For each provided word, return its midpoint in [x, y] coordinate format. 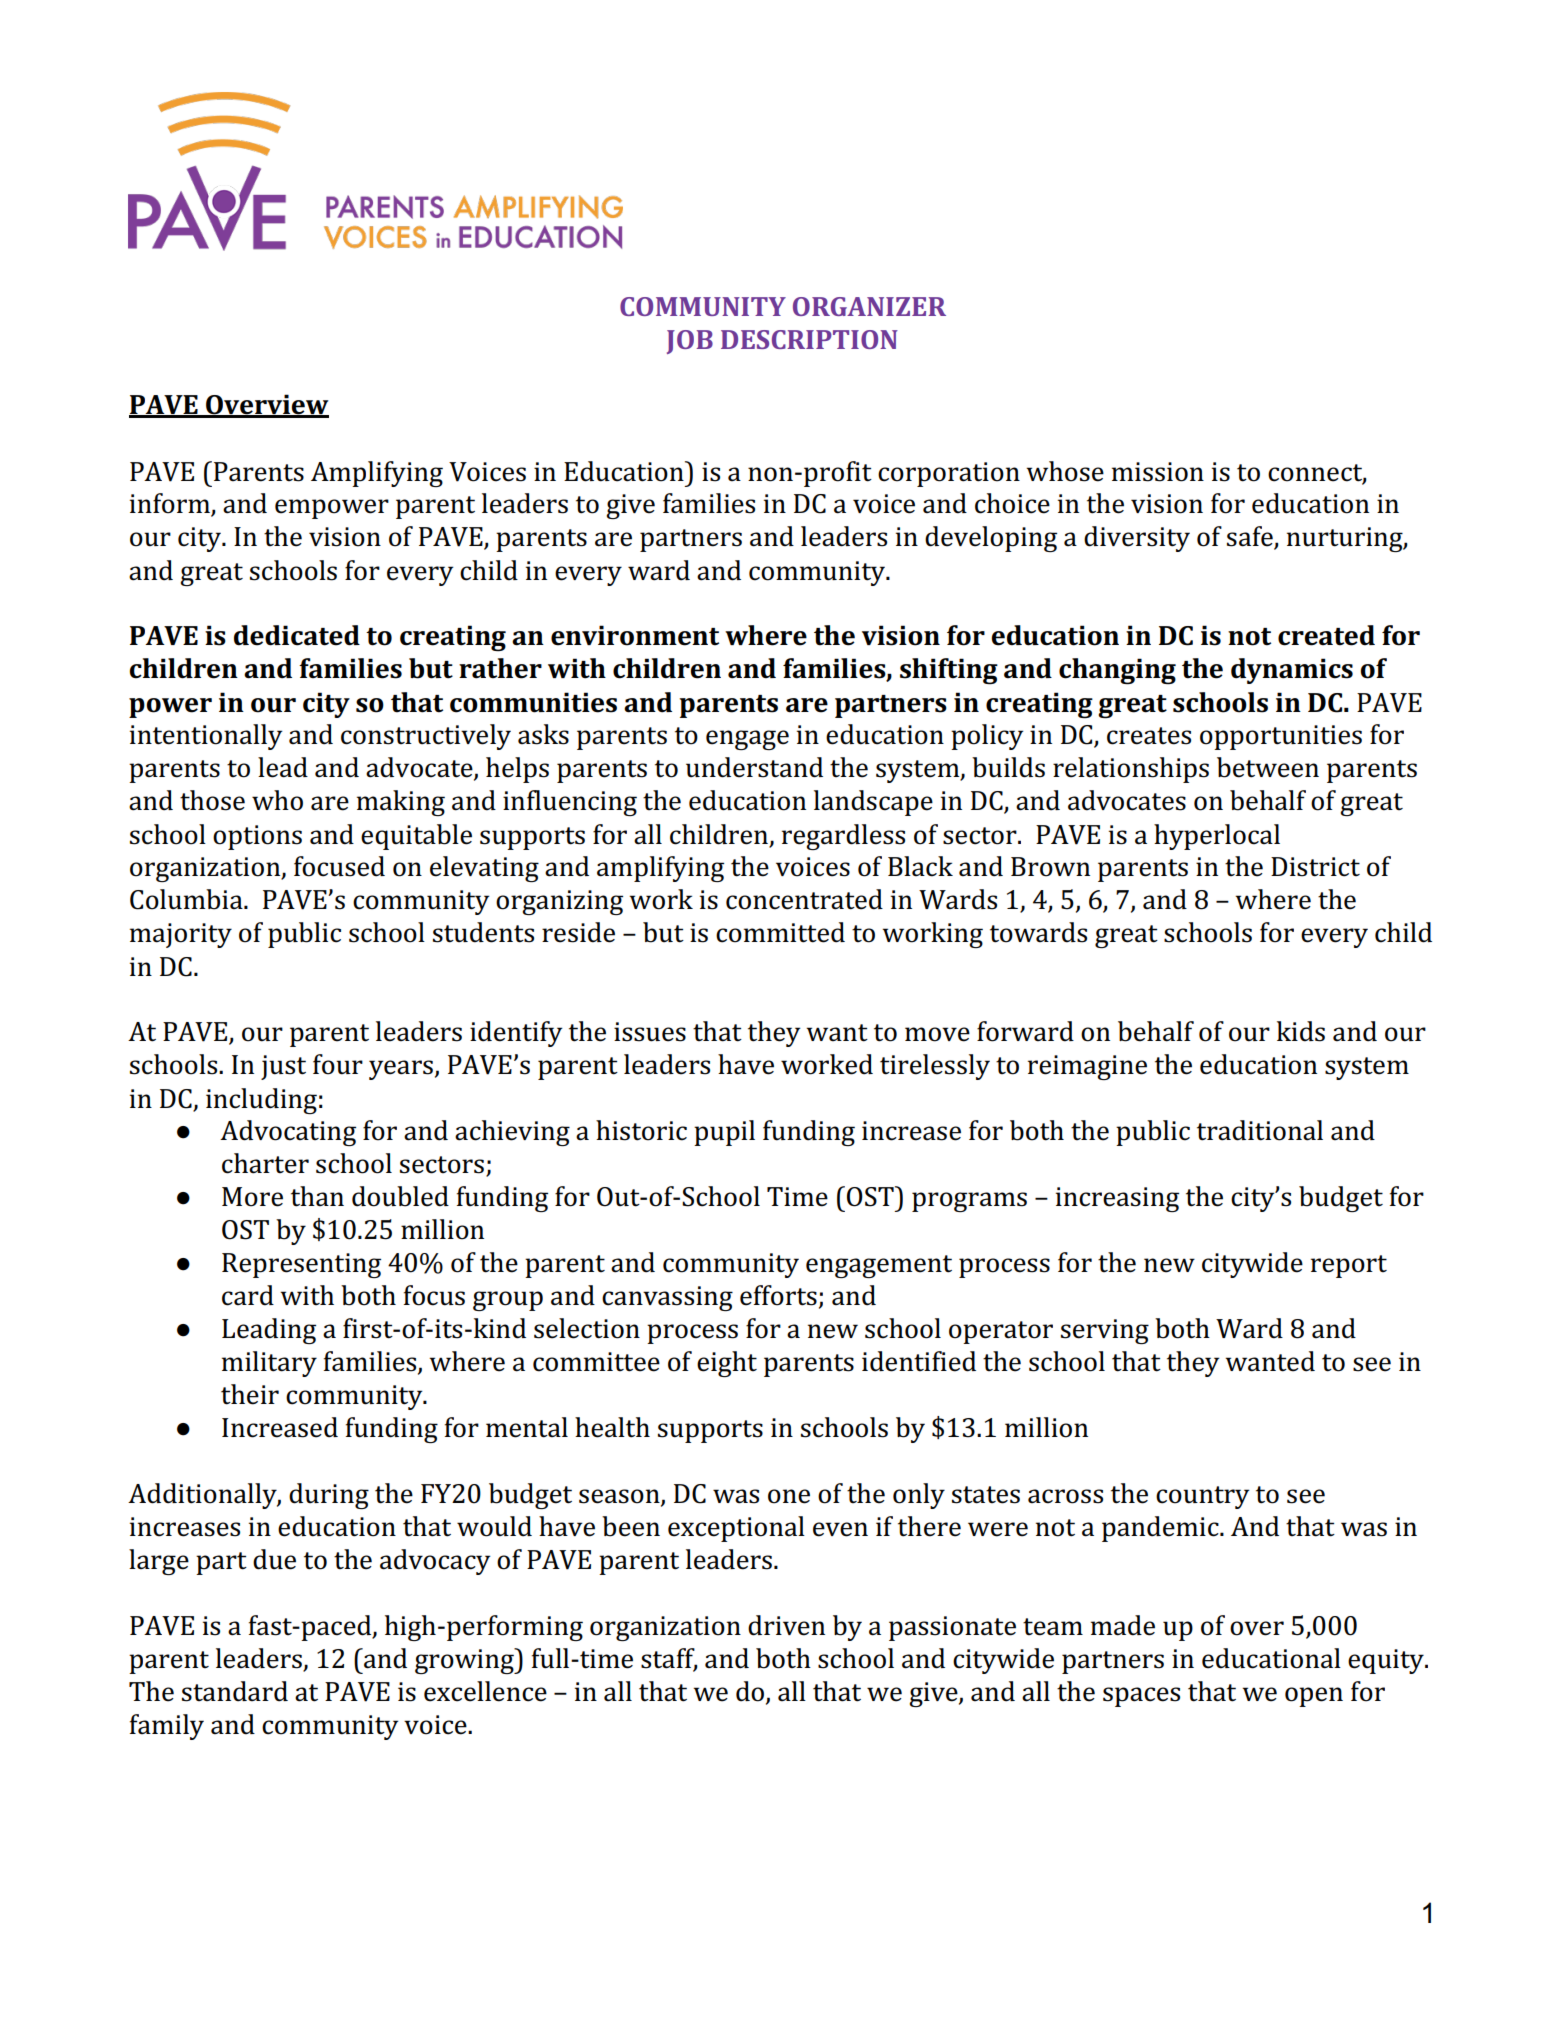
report [1349, 1266]
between [1268, 767]
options [257, 837]
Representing [301, 1265]
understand [754, 767]
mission [1158, 472]
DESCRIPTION [809, 339]
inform [171, 504]
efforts [778, 1295]
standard [235, 1691]
